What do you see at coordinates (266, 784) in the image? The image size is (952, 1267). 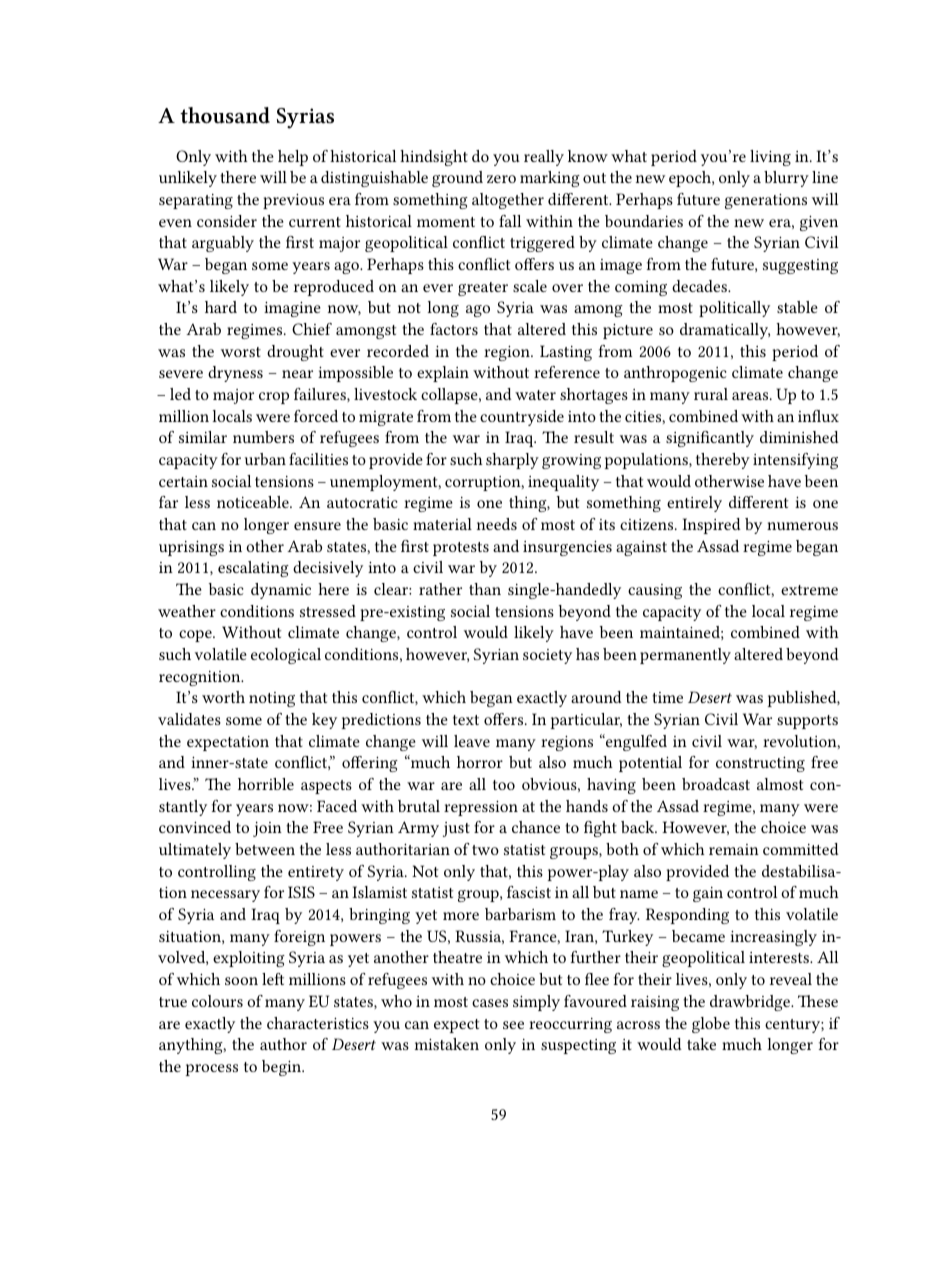 I see `horrible` at bounding box center [266, 784].
